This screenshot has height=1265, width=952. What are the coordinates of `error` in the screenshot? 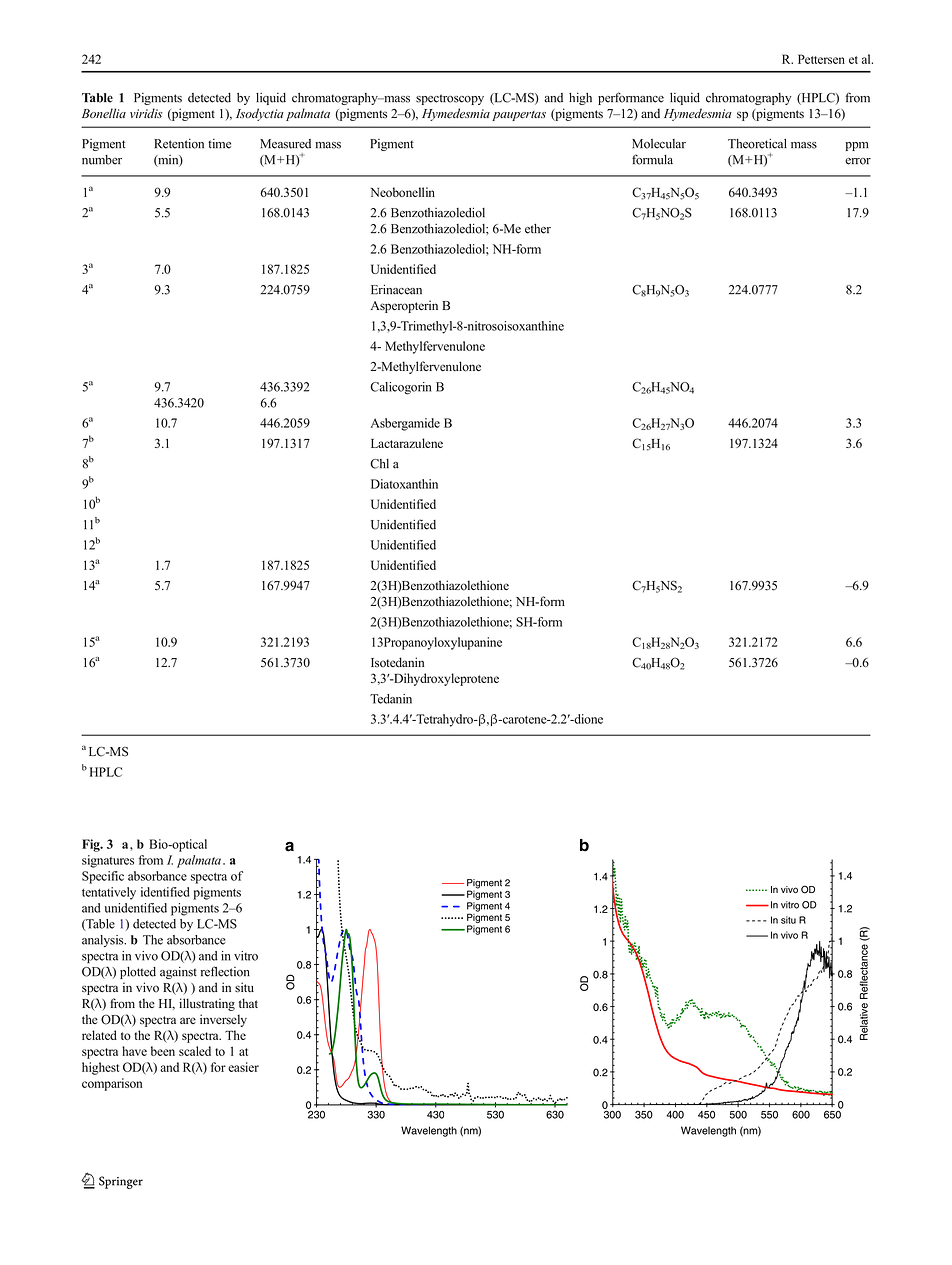 It's located at (858, 161).
